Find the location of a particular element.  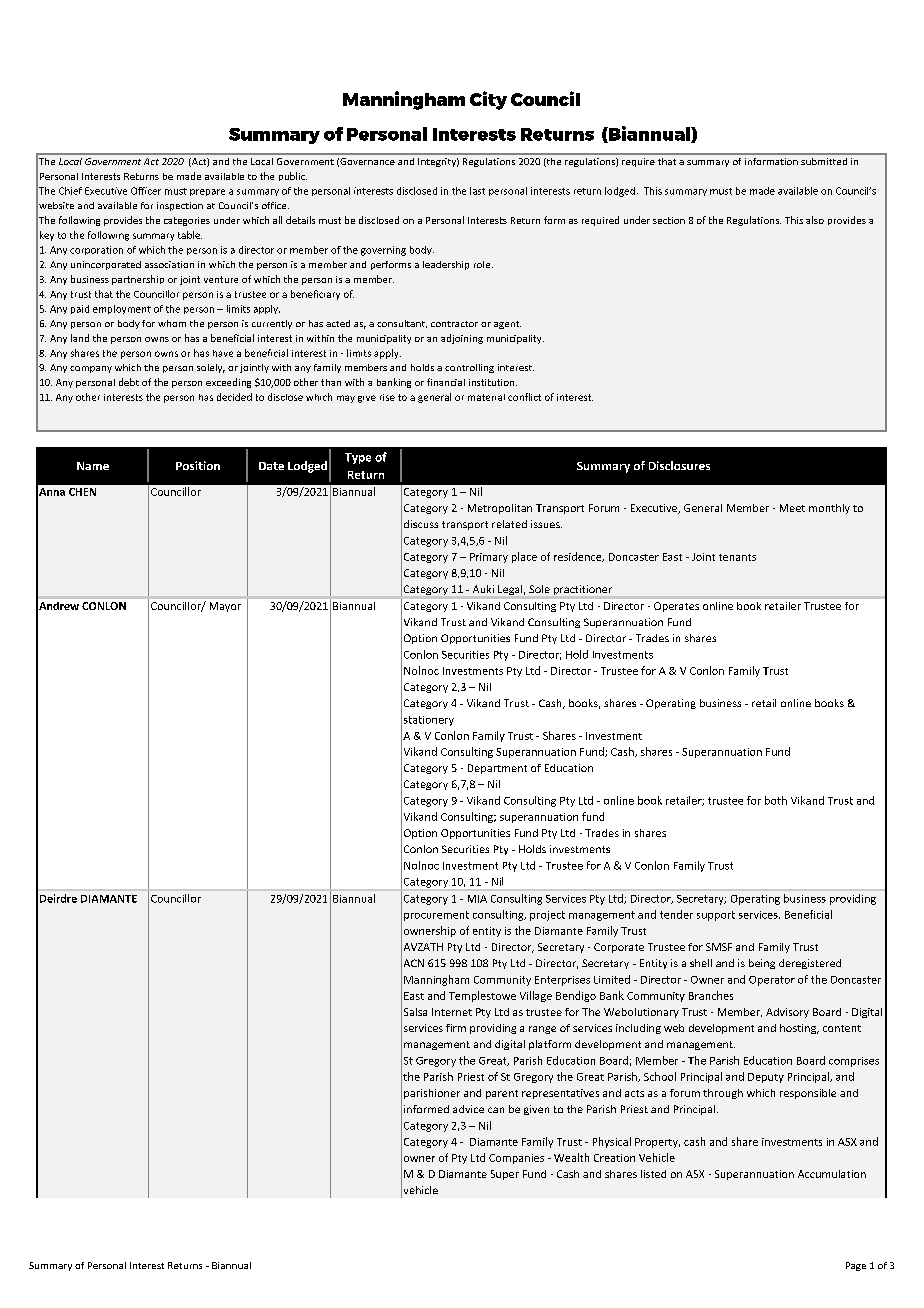

City is located at coordinates (488, 100).
